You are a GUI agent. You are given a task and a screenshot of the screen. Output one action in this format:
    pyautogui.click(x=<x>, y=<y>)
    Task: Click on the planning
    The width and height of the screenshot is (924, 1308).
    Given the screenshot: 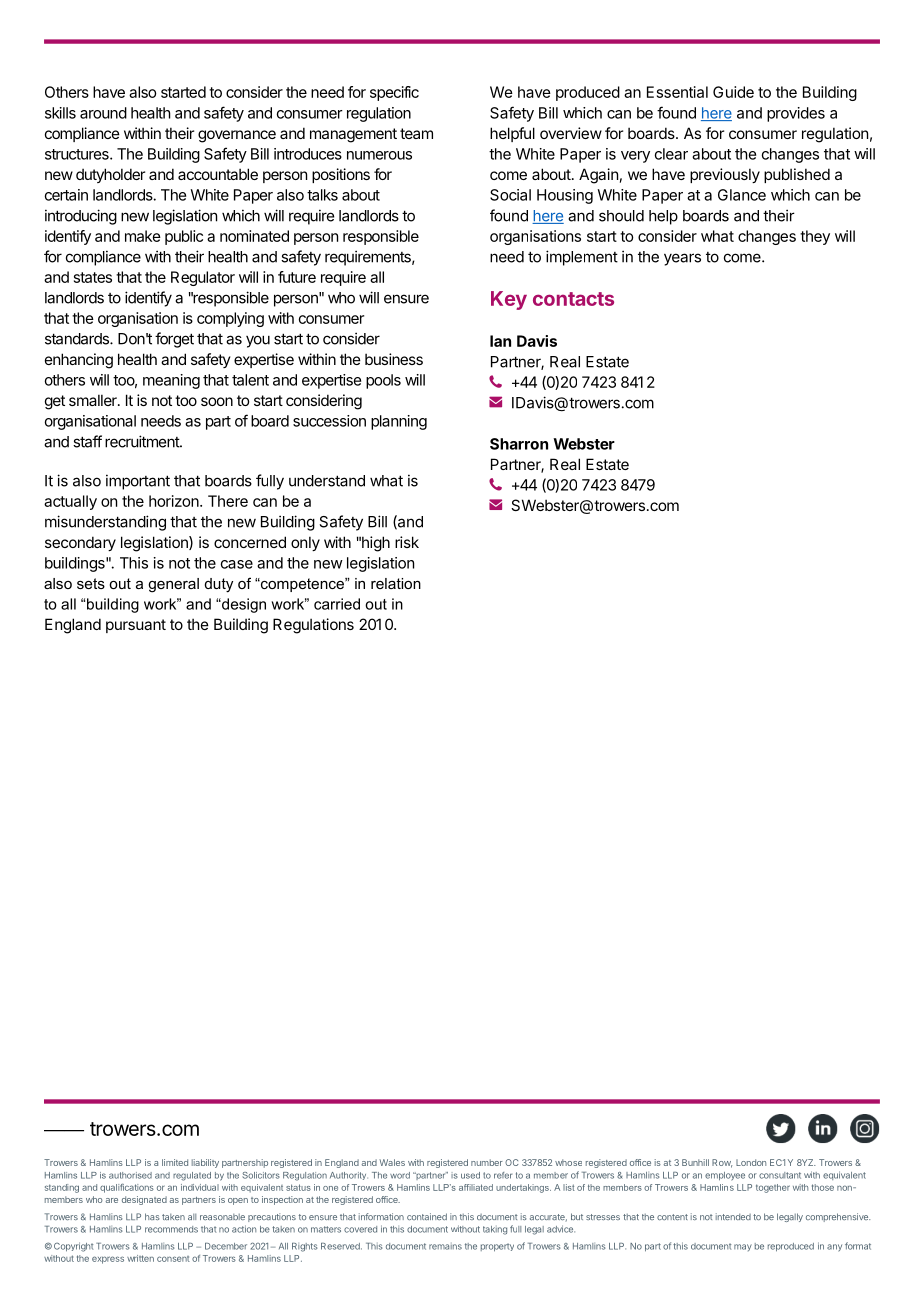 What is the action you would take?
    pyautogui.click(x=399, y=422)
